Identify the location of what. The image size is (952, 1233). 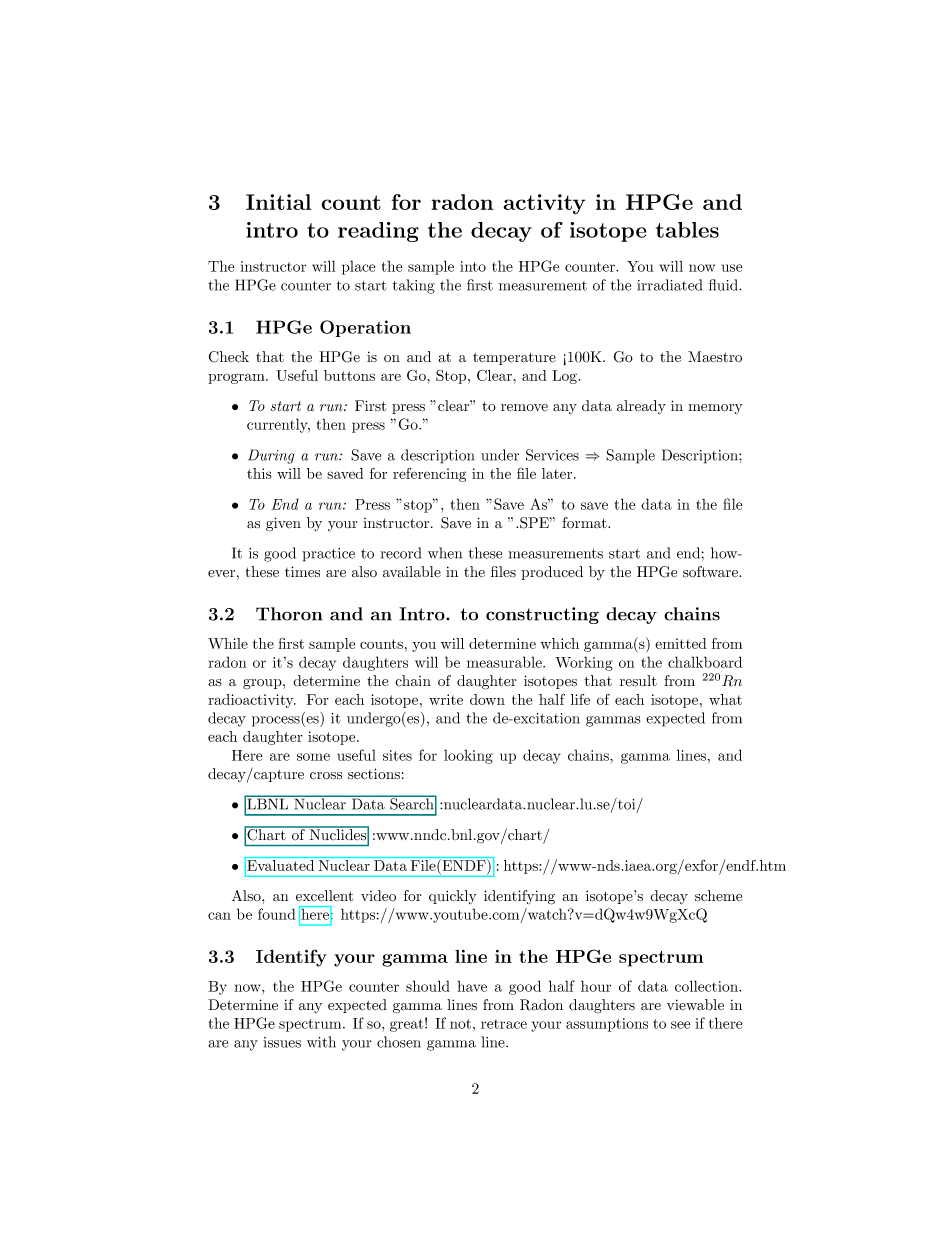
(725, 699).
